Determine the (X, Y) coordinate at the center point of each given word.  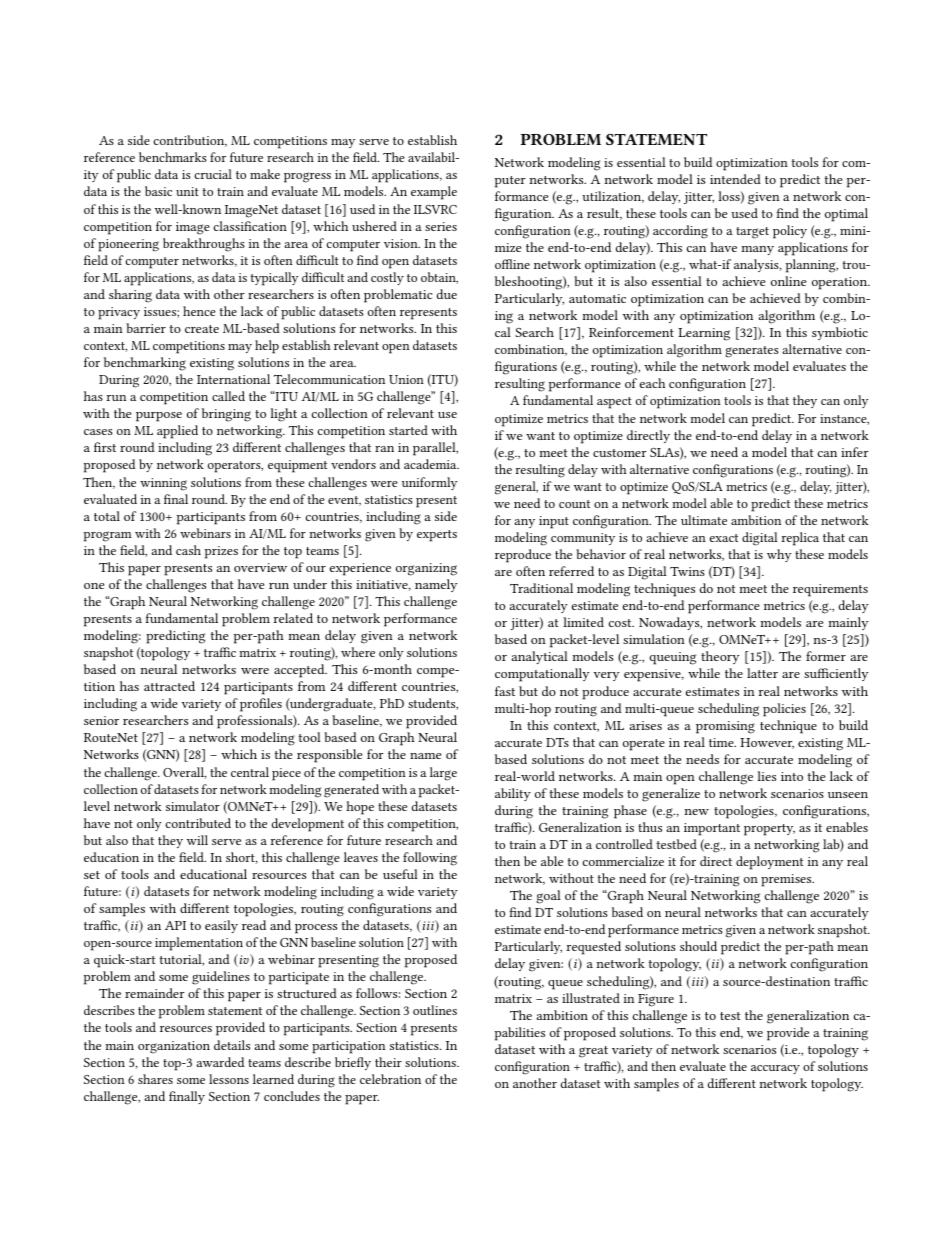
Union (406, 379)
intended (735, 179)
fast (505, 691)
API (175, 925)
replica (800, 539)
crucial (213, 174)
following (430, 859)
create (202, 329)
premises (787, 880)
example (434, 193)
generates (752, 352)
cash (188, 550)
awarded (220, 1062)
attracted (169, 686)
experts (437, 536)
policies (784, 710)
